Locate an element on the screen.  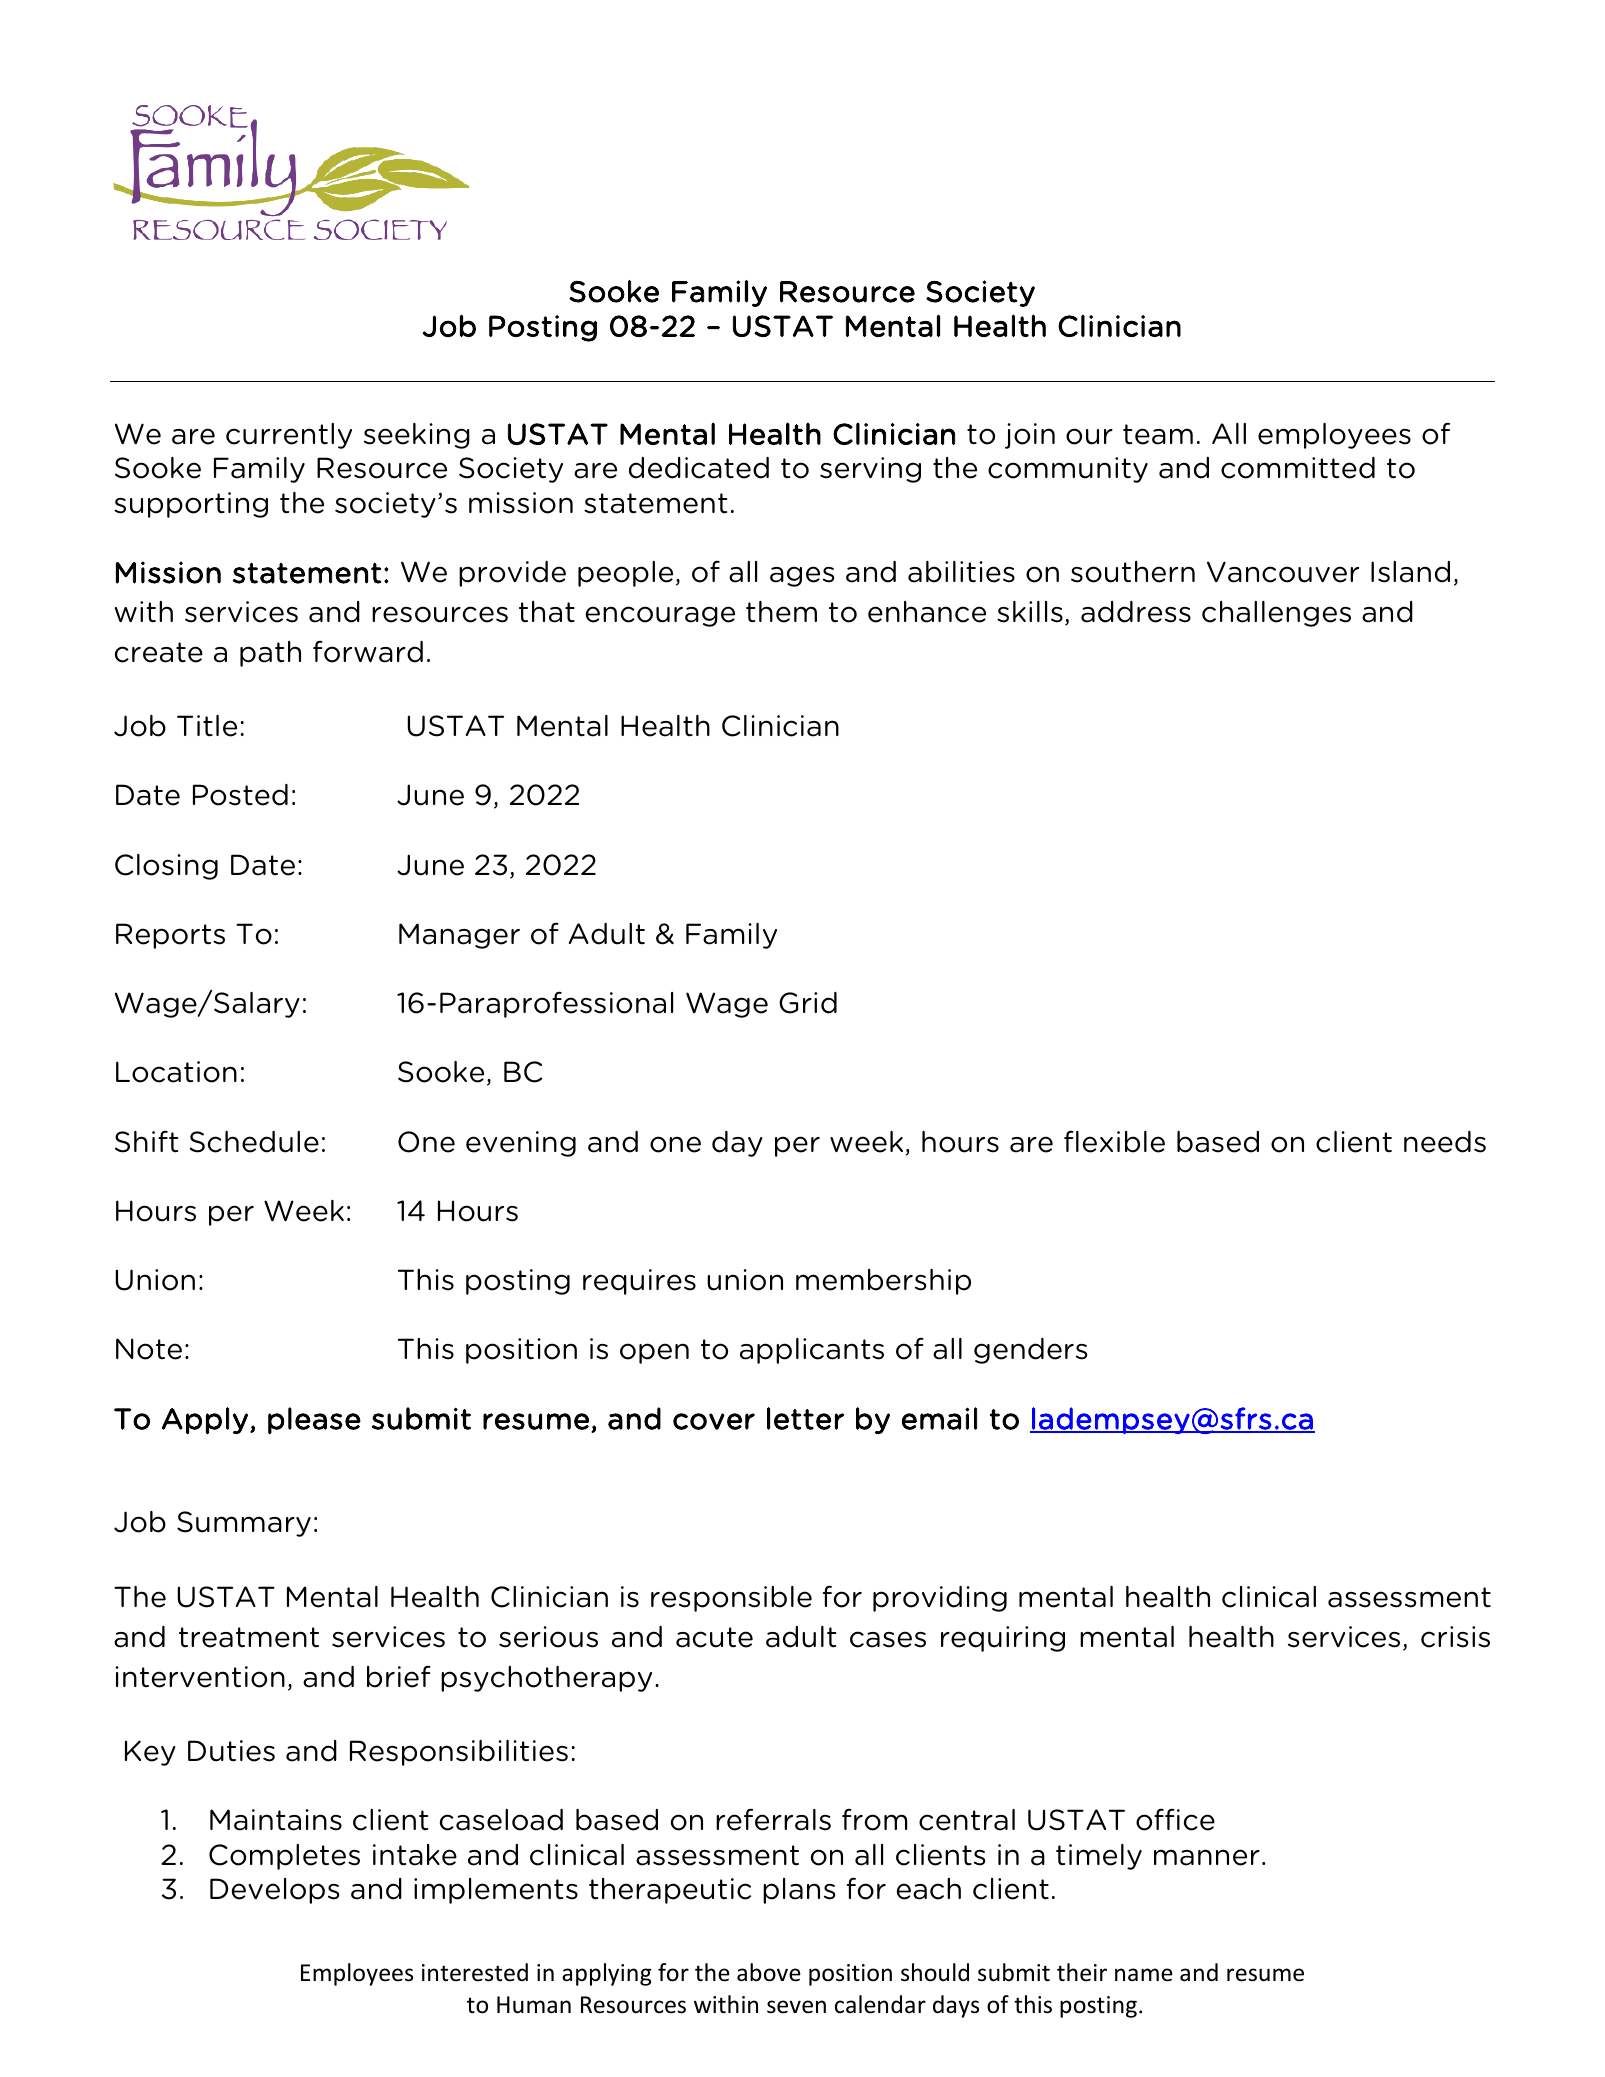
Develops is located at coordinates (275, 1891).
